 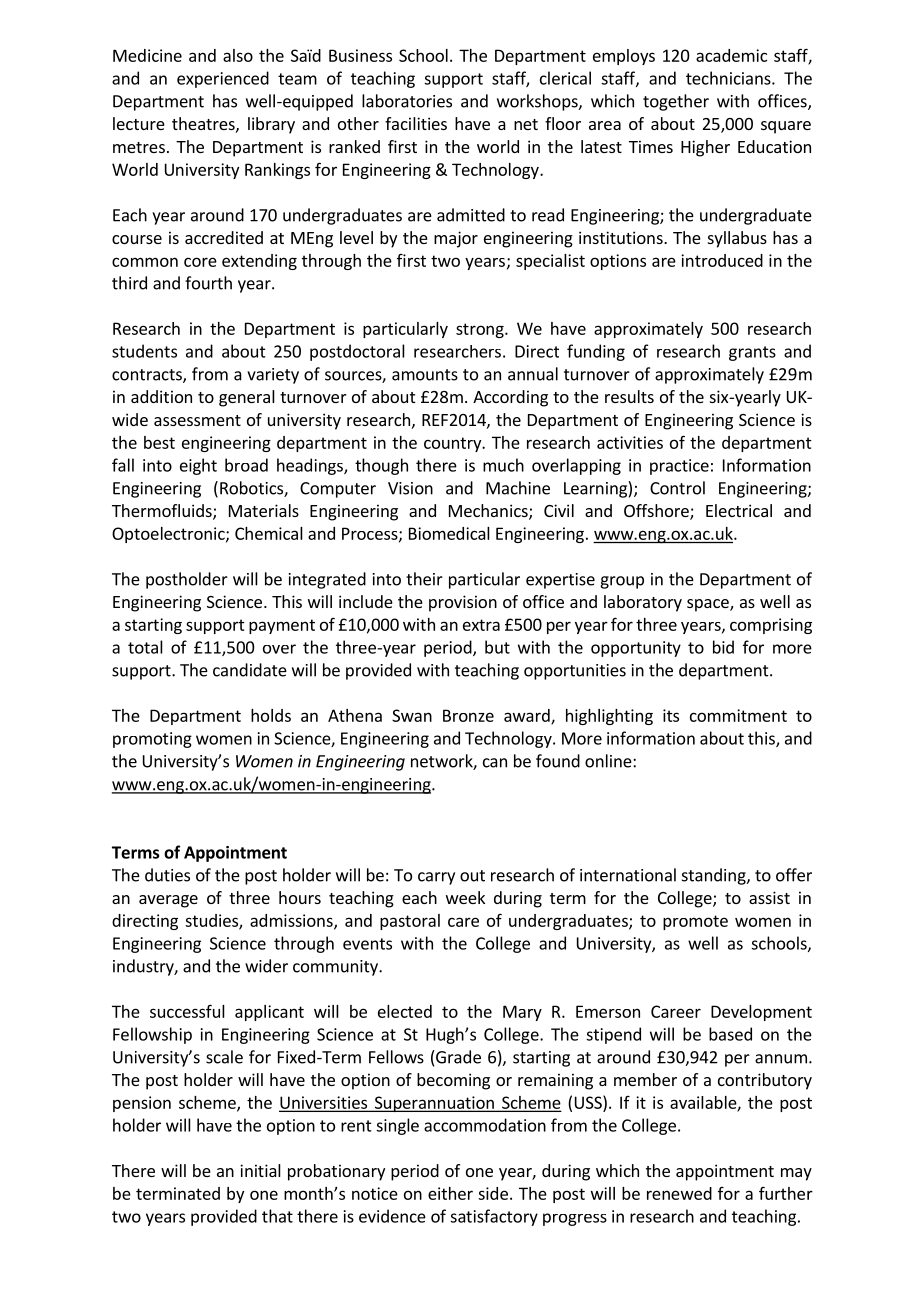 What do you see at coordinates (695, 922) in the document?
I see `promote` at bounding box center [695, 922].
